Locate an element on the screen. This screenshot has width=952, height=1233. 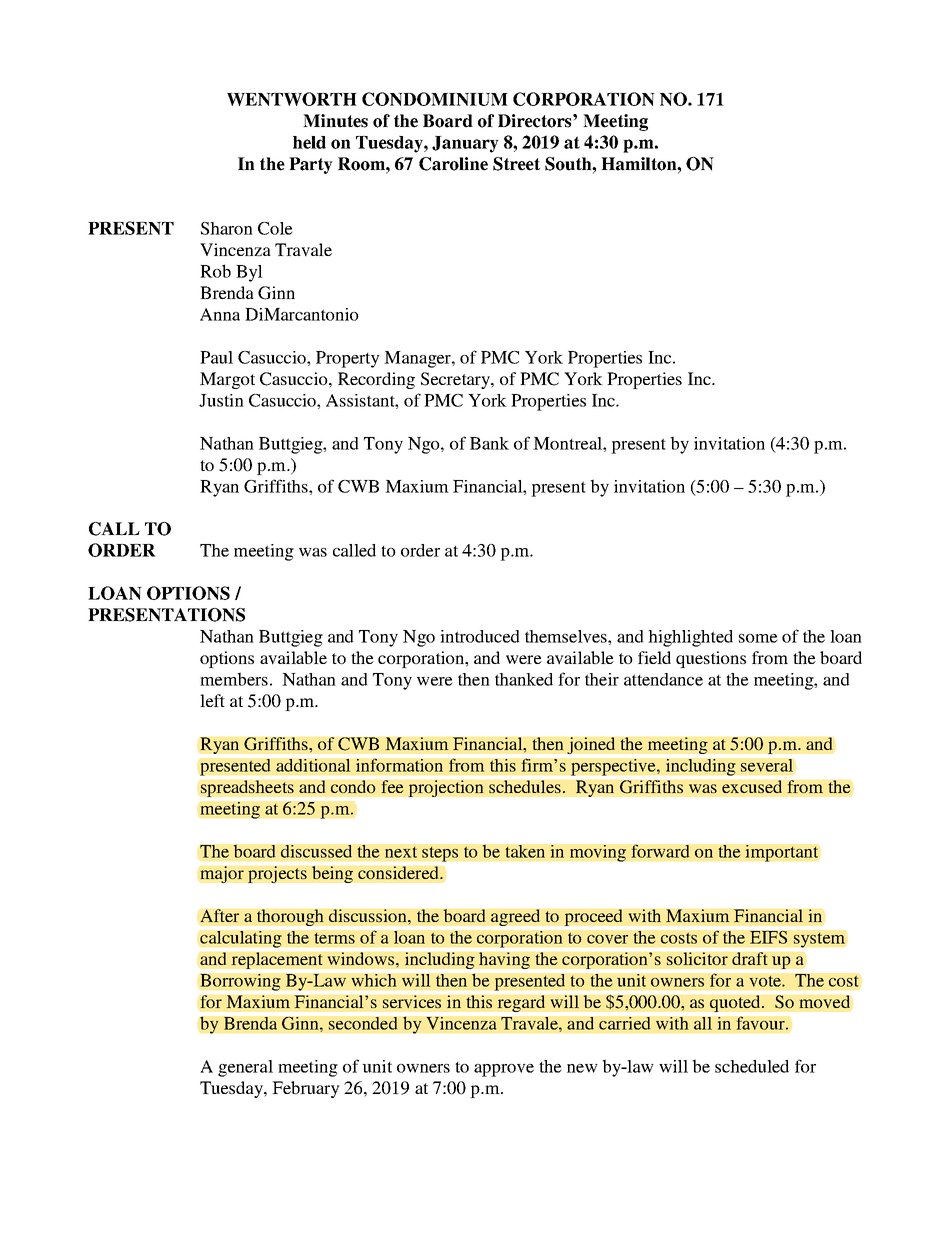
important is located at coordinates (781, 853).
